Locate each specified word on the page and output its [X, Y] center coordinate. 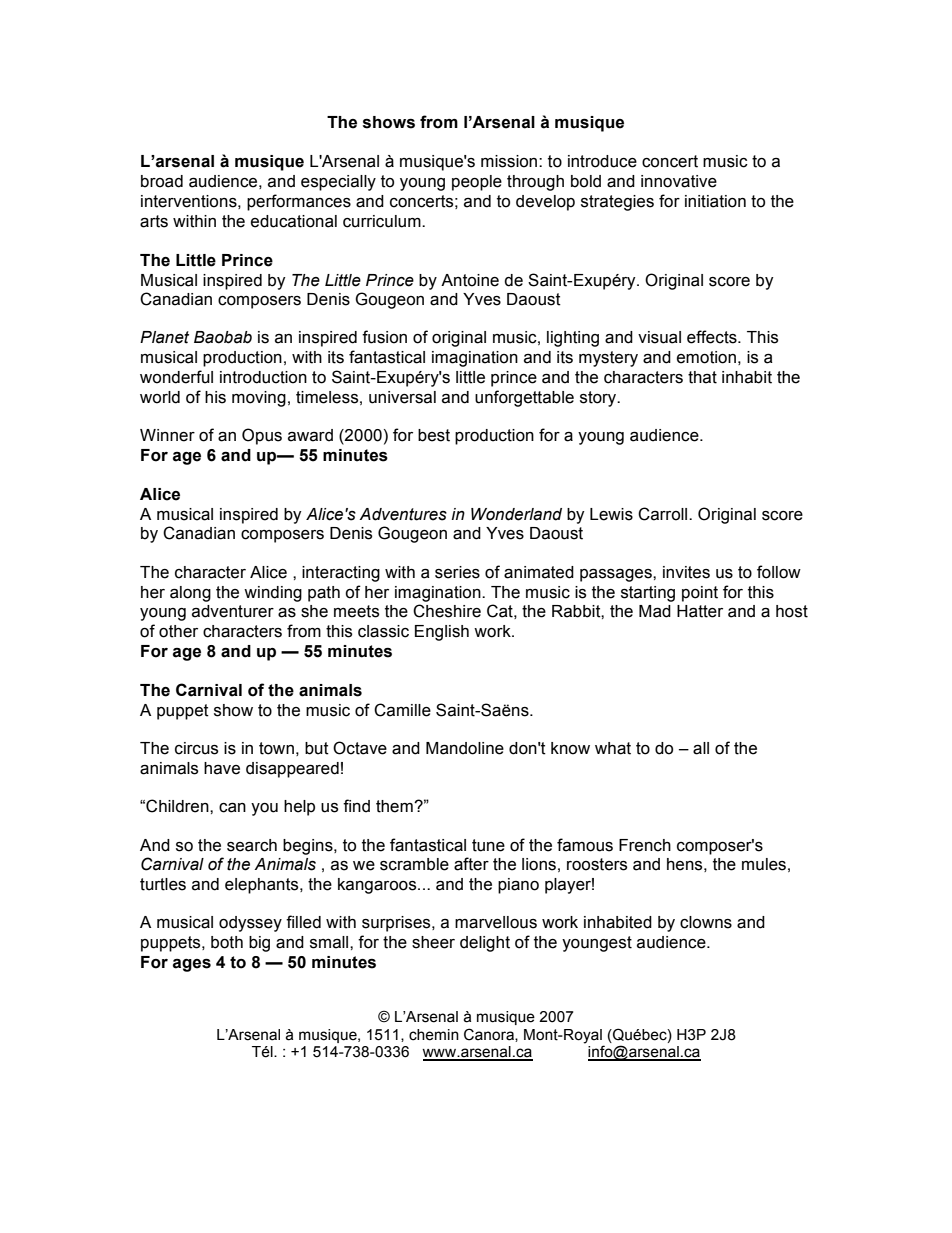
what [613, 748]
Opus [262, 436]
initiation [715, 201]
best [434, 435]
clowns [706, 922]
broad [162, 181]
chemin [434, 1035]
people [477, 183]
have [222, 768]
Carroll [664, 514]
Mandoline [465, 748]
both [227, 942]
